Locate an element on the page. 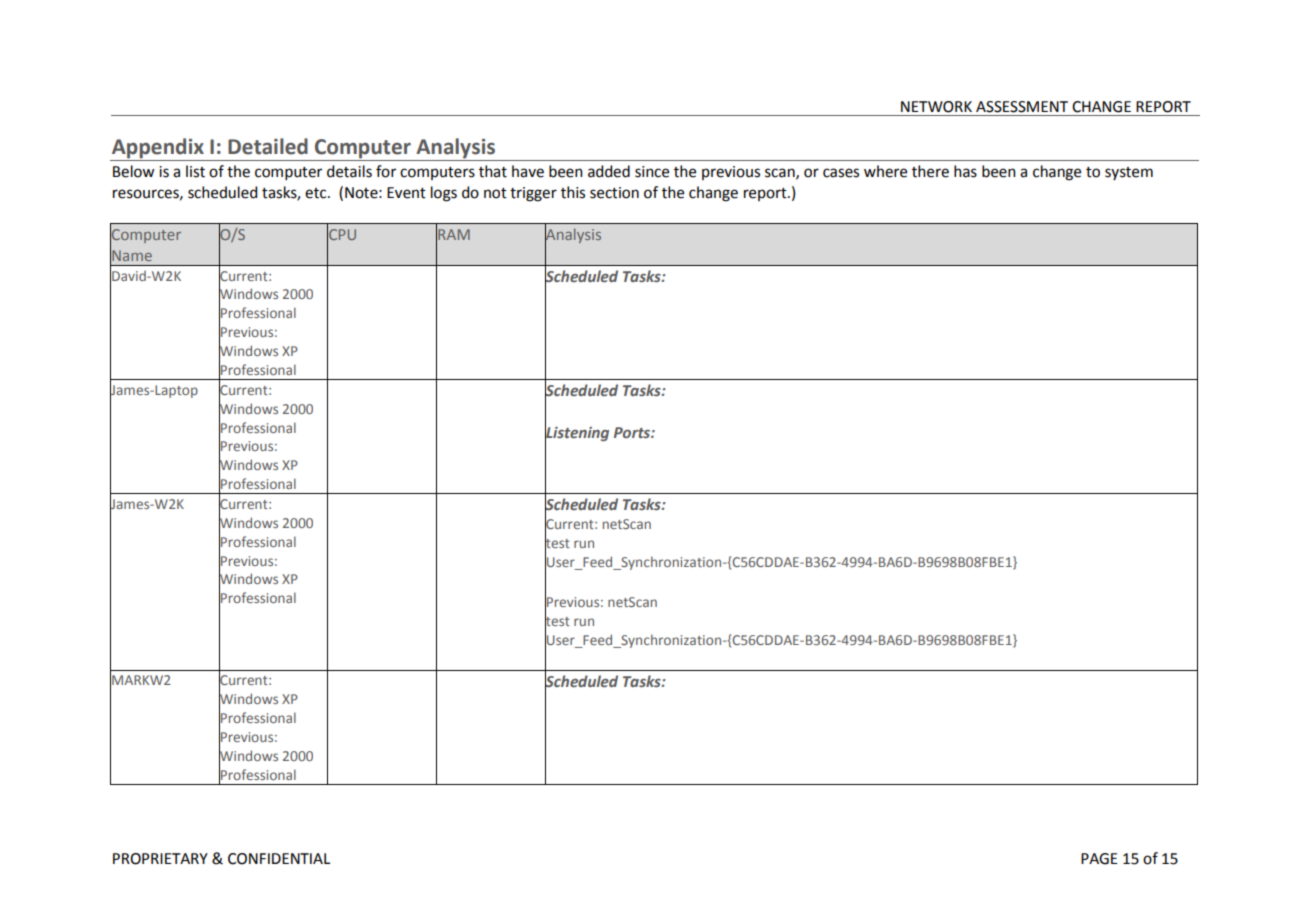  section is located at coordinates (614, 193).
